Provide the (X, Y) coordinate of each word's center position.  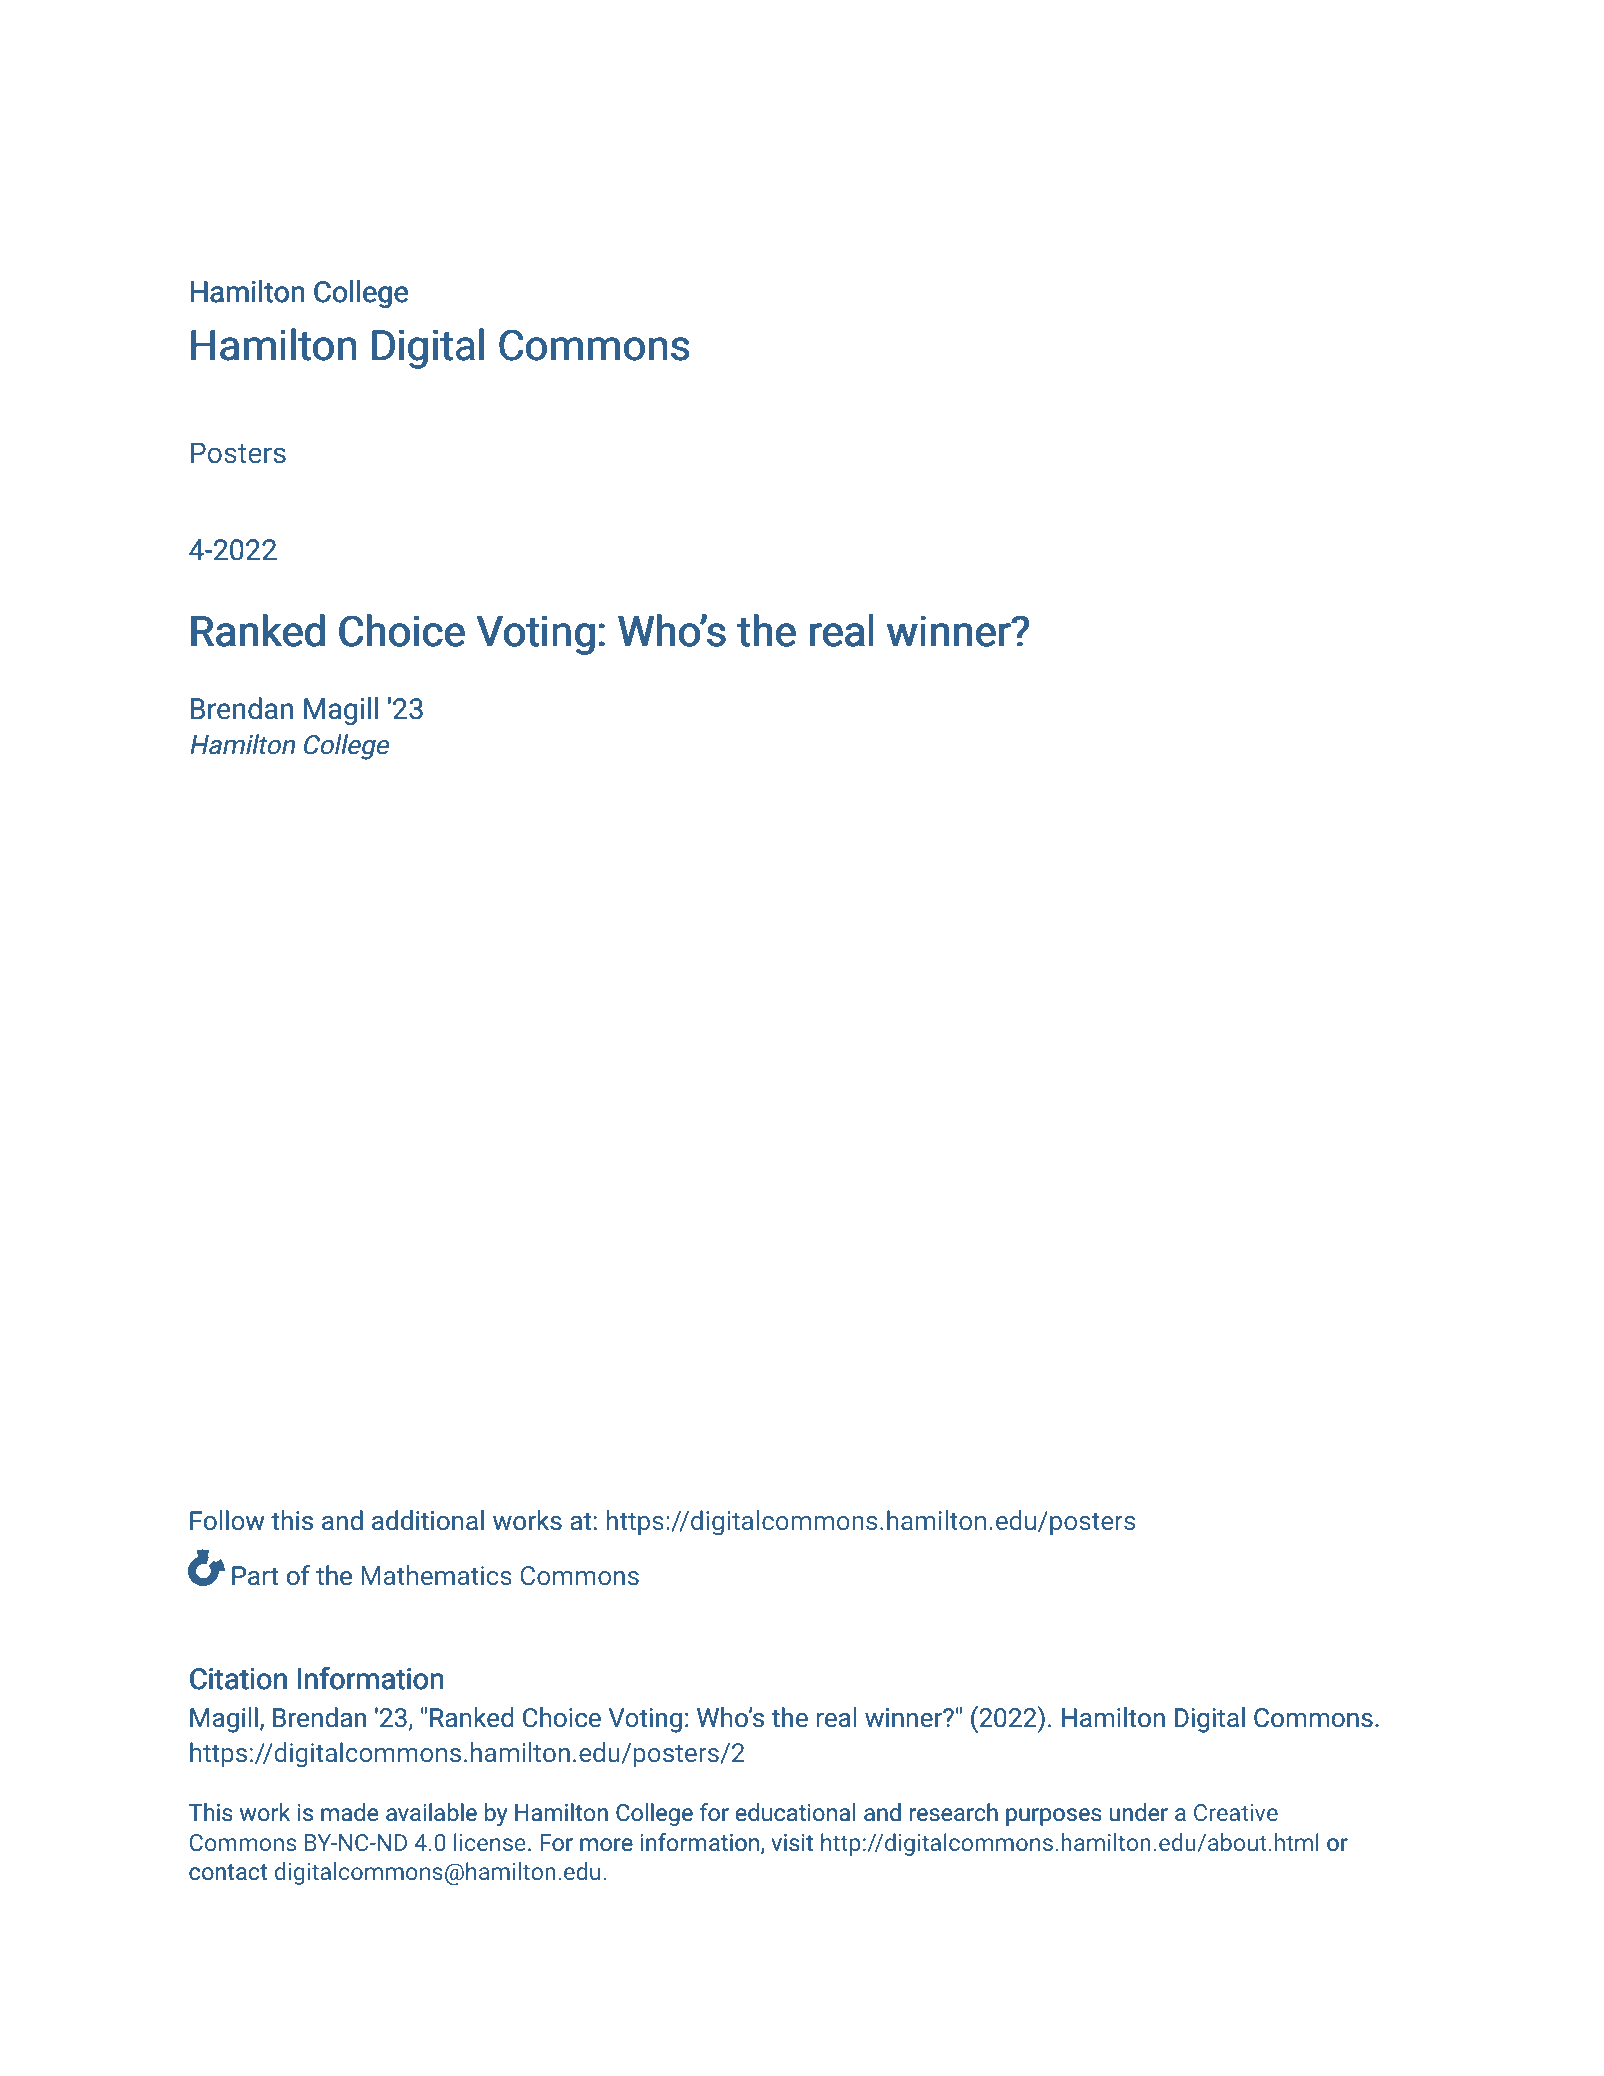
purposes (1054, 1817)
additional (428, 1520)
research (954, 1812)
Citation (238, 1679)
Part (255, 1576)
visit (792, 1843)
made (349, 1812)
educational (795, 1812)
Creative (1236, 1812)
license (490, 1842)
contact (228, 1872)
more (606, 1845)
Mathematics (436, 1575)
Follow (227, 1520)
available (431, 1812)
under (1139, 1812)
